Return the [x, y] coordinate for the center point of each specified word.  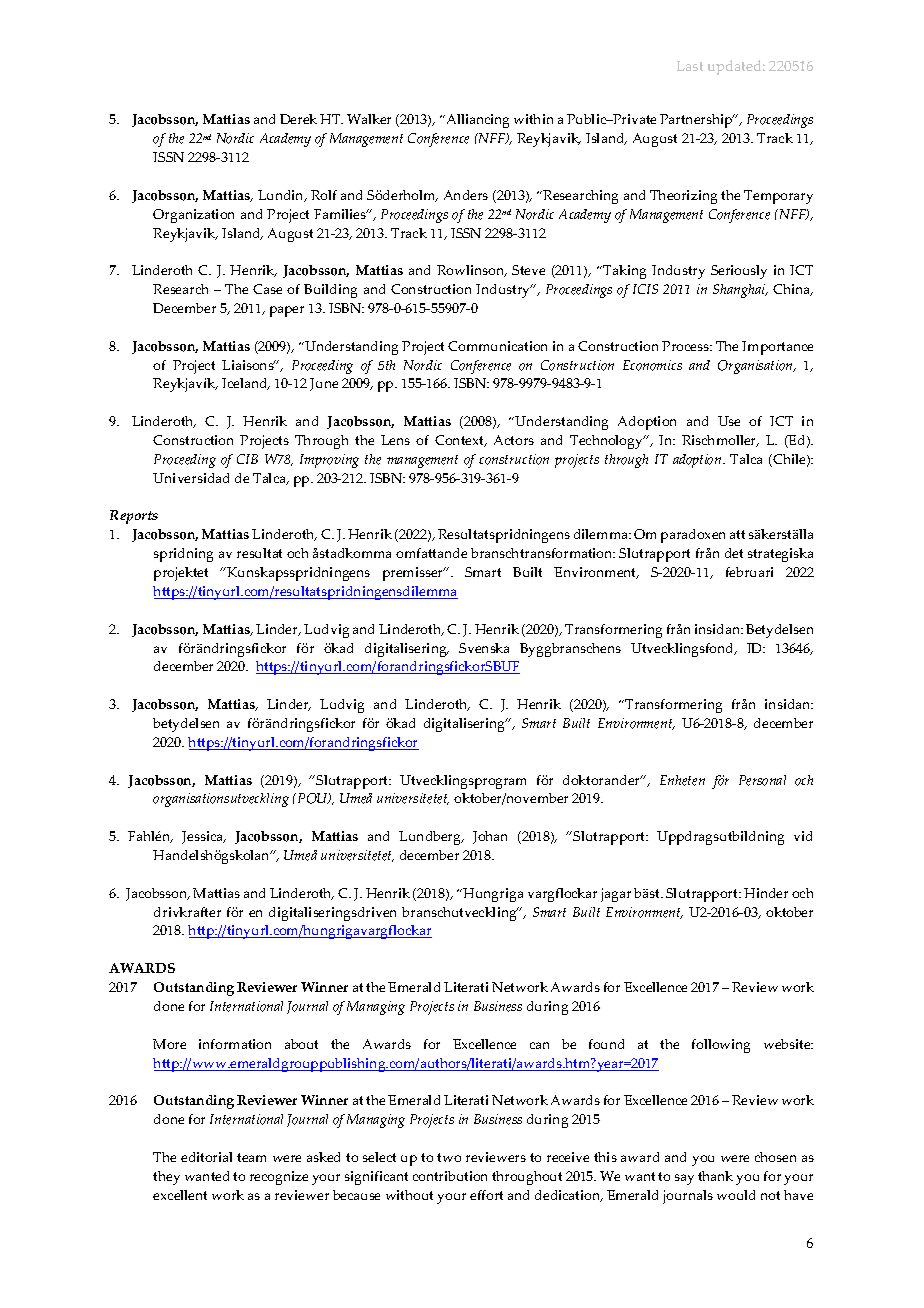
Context [460, 441]
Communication [497, 346]
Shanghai [740, 291]
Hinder [766, 893]
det [734, 553]
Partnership [697, 121]
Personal [762, 780]
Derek [298, 119]
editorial [206, 1157]
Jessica [204, 837]
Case [267, 289]
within [533, 119]
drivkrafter [187, 912]
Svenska [484, 648]
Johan [490, 837]
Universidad [191, 478]
